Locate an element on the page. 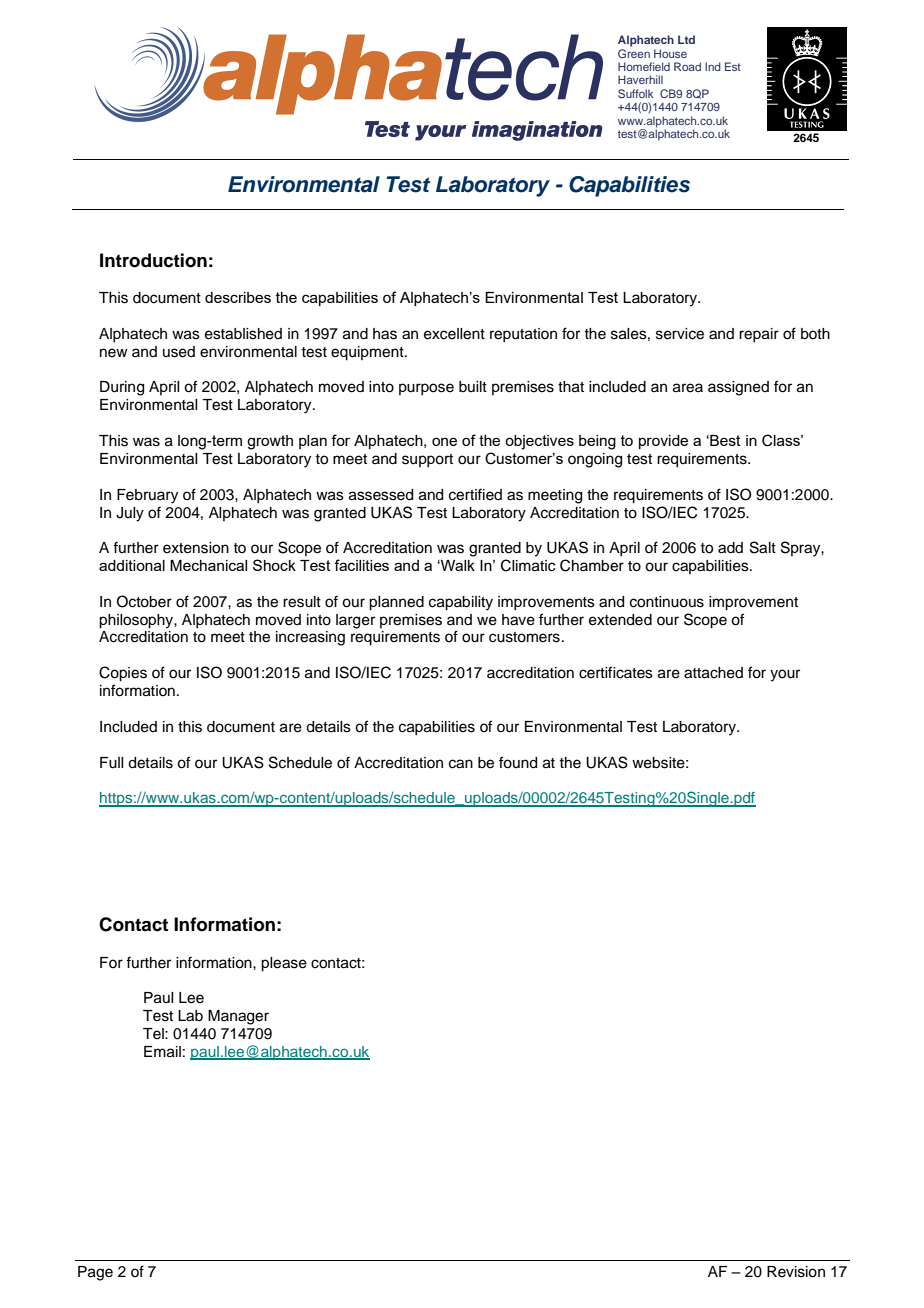  Page is located at coordinates (95, 1273).
